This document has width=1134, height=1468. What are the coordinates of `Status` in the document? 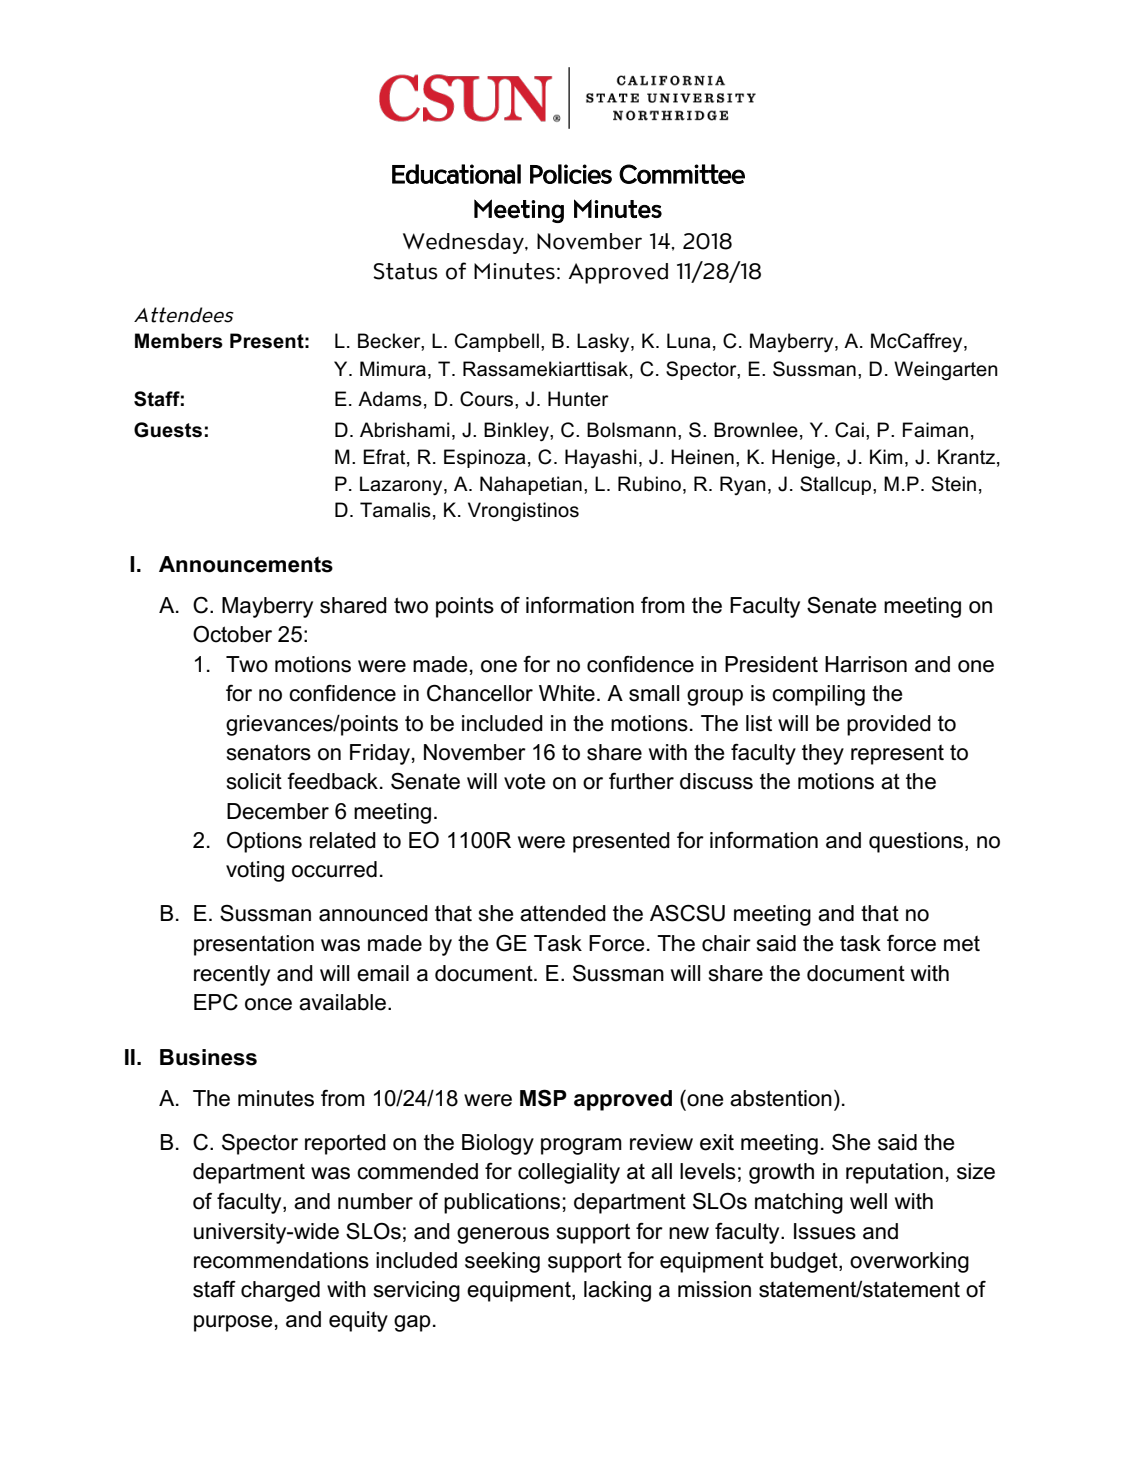 It's located at (405, 271).
